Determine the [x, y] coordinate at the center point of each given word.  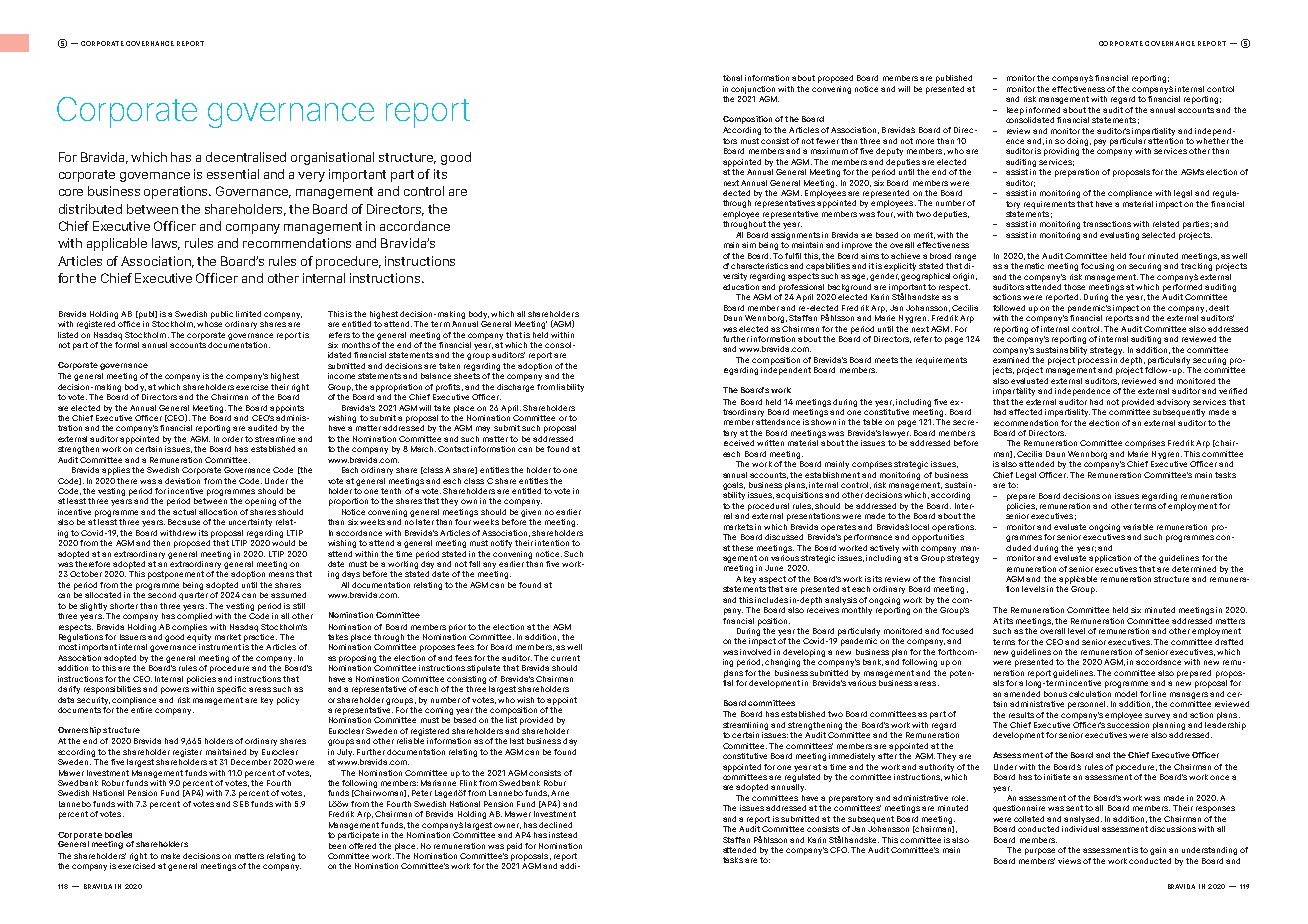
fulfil [793, 256]
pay [1100, 142]
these [742, 548]
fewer [827, 141]
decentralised [246, 157]
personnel [1088, 705]
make [170, 856]
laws [166, 244]
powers [175, 690]
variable [1138, 527]
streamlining [745, 726]
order [232, 439]
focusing [1097, 267]
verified [1233, 391]
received [739, 443]
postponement [176, 575]
